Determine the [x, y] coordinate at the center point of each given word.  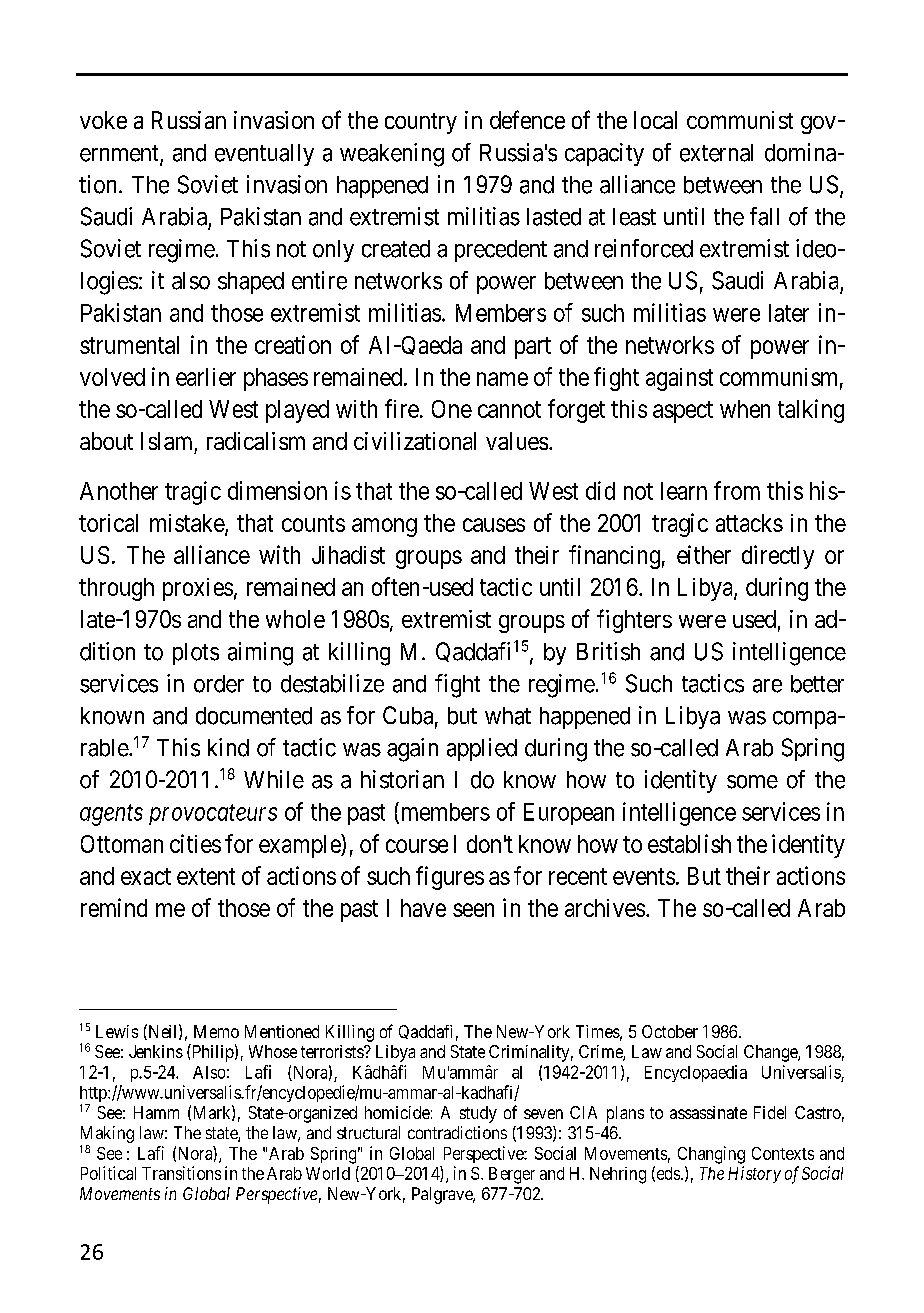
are [767, 686]
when [745, 409]
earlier [206, 377]
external [716, 153]
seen [473, 910]
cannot [509, 409]
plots [196, 654]
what [508, 716]
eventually [264, 155]
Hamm [156, 1112]
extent [206, 876]
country [421, 123]
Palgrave [443, 1195]
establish [689, 843]
